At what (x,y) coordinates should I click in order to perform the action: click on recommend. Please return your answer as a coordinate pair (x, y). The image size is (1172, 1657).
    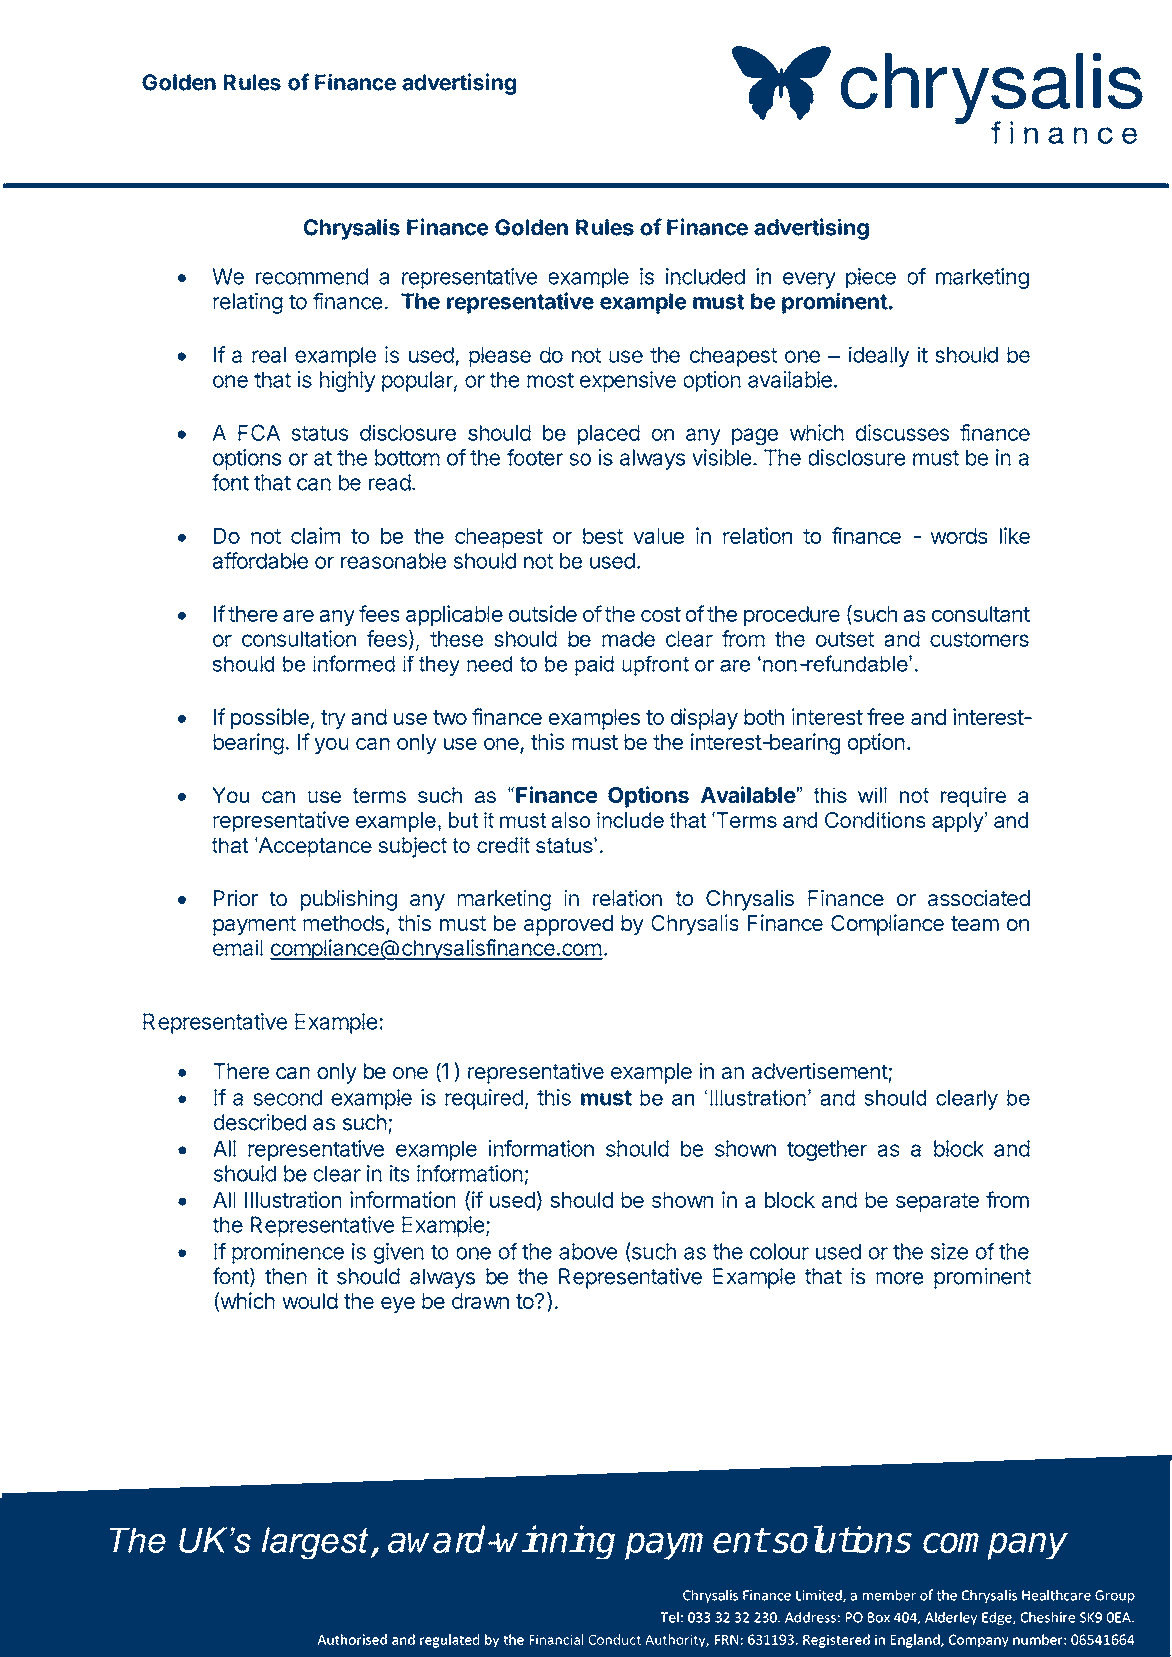
    Looking at the image, I should click on (312, 276).
